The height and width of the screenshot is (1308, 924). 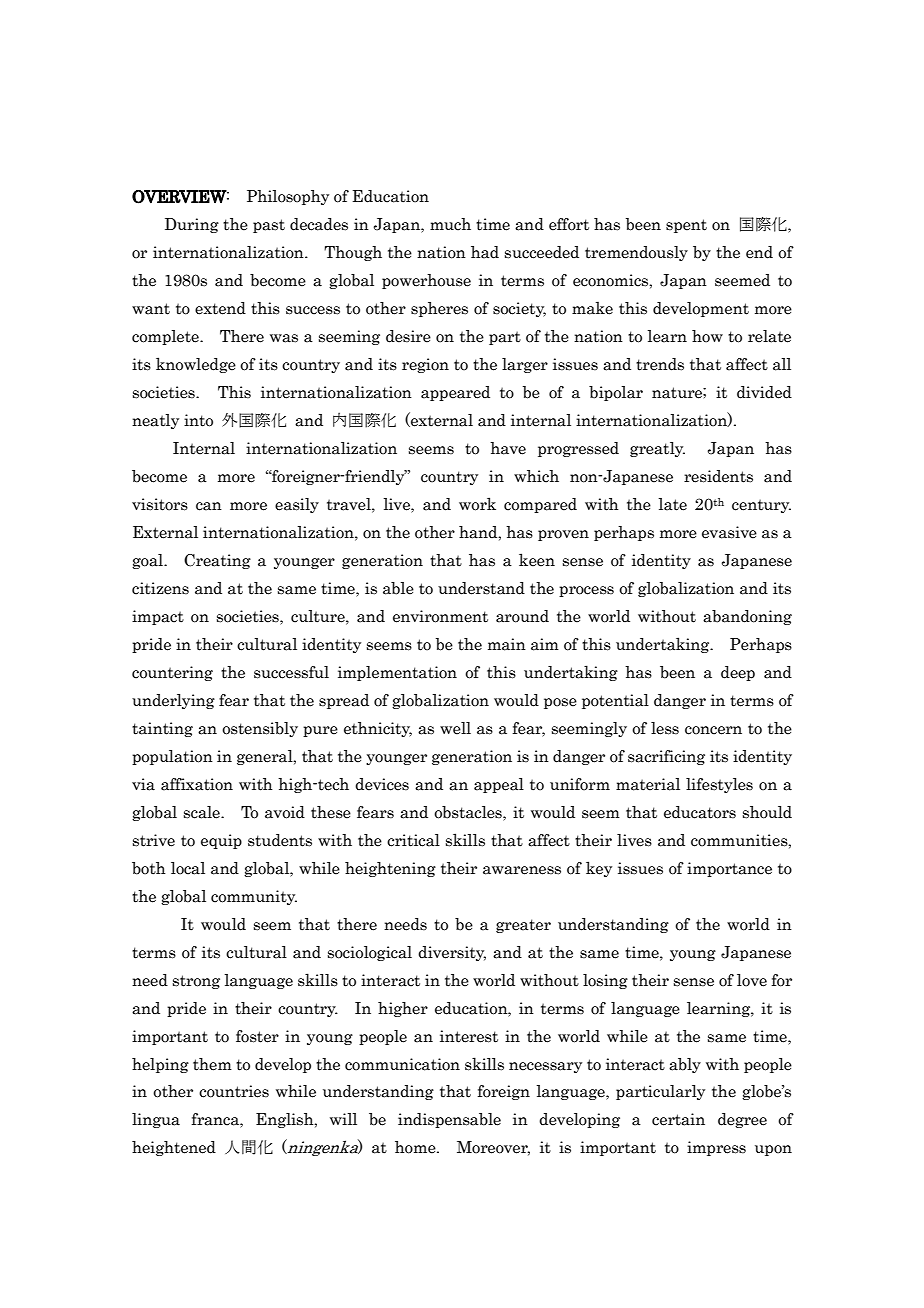 I want to click on deep, so click(x=738, y=673).
